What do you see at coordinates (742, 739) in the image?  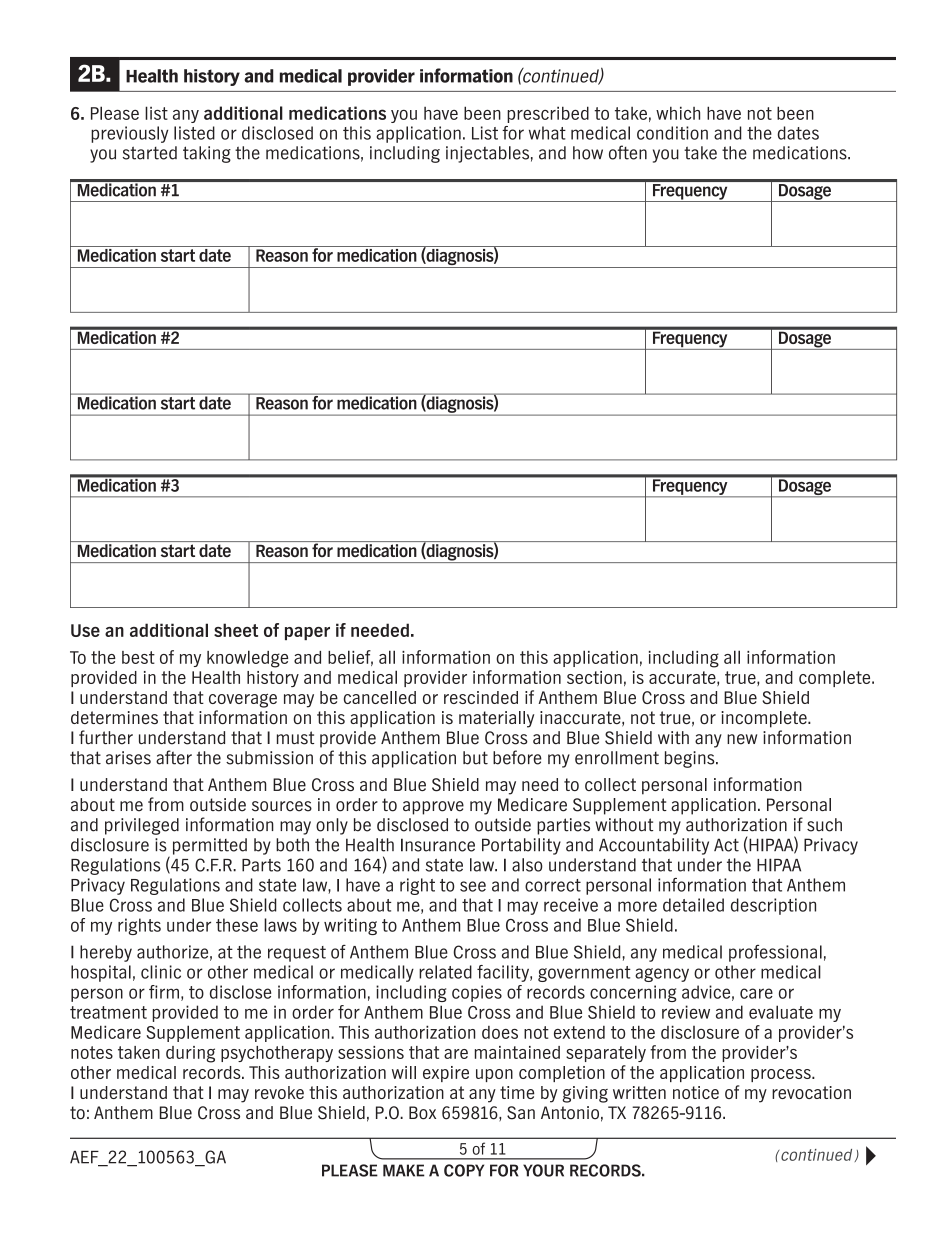 I see `new` at bounding box center [742, 739].
